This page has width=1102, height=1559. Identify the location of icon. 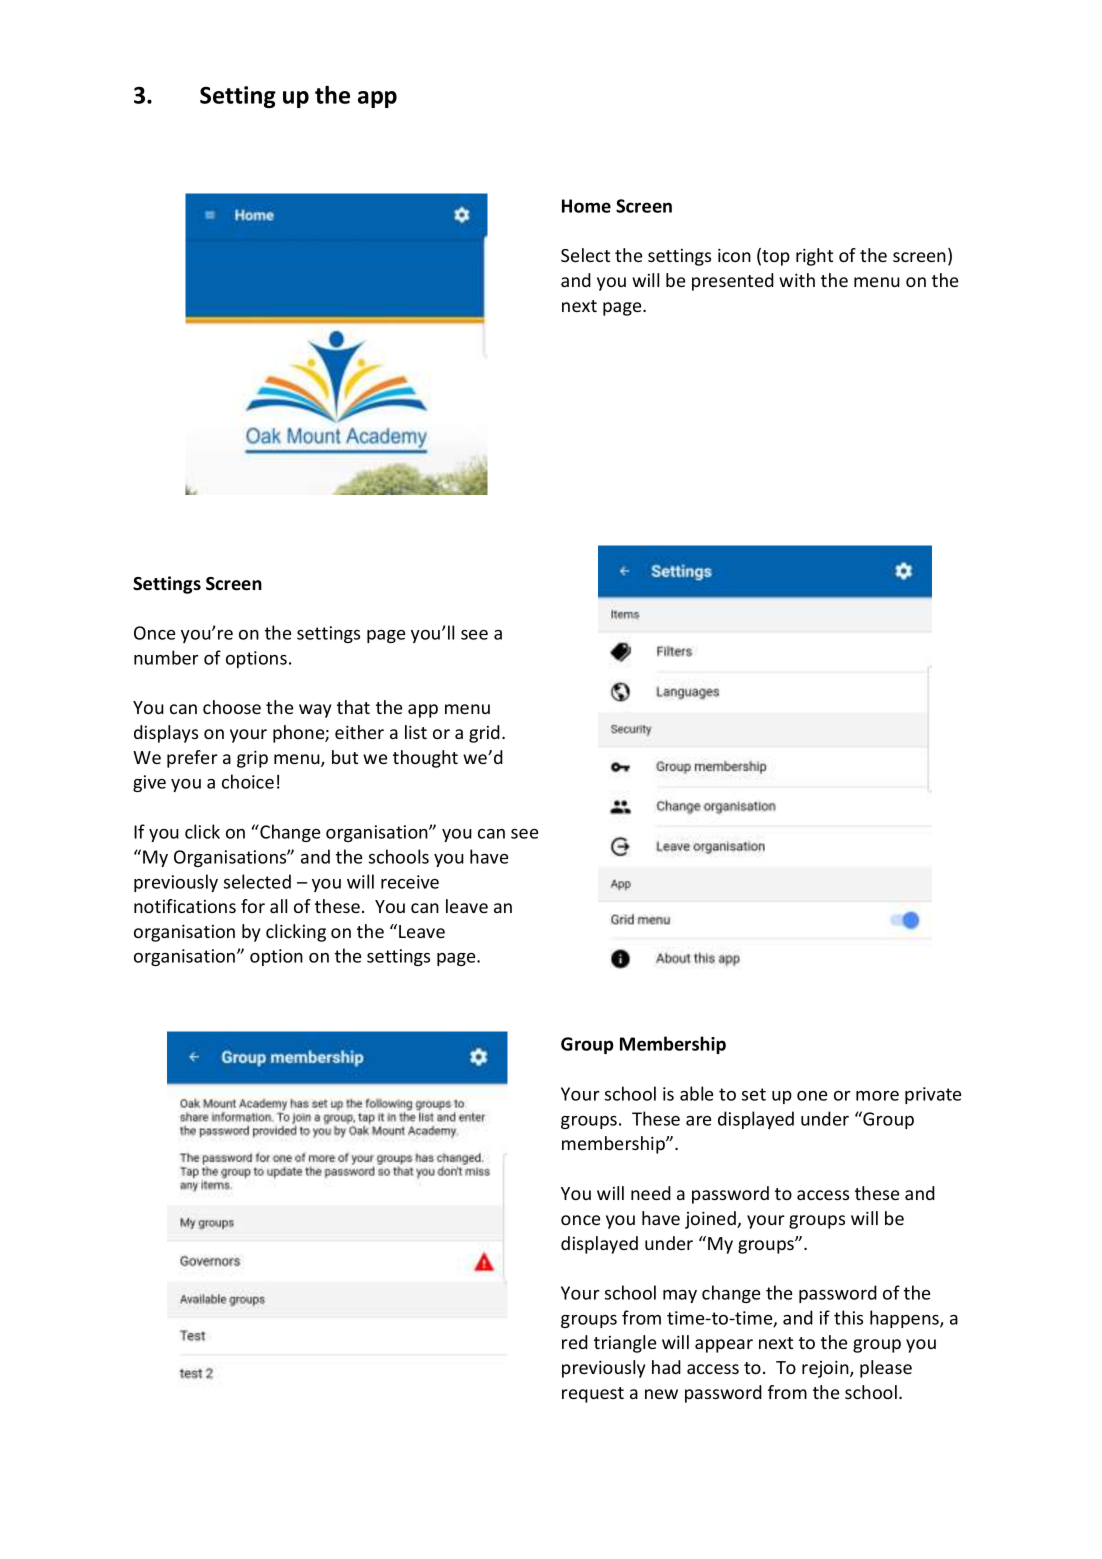
(734, 255).
